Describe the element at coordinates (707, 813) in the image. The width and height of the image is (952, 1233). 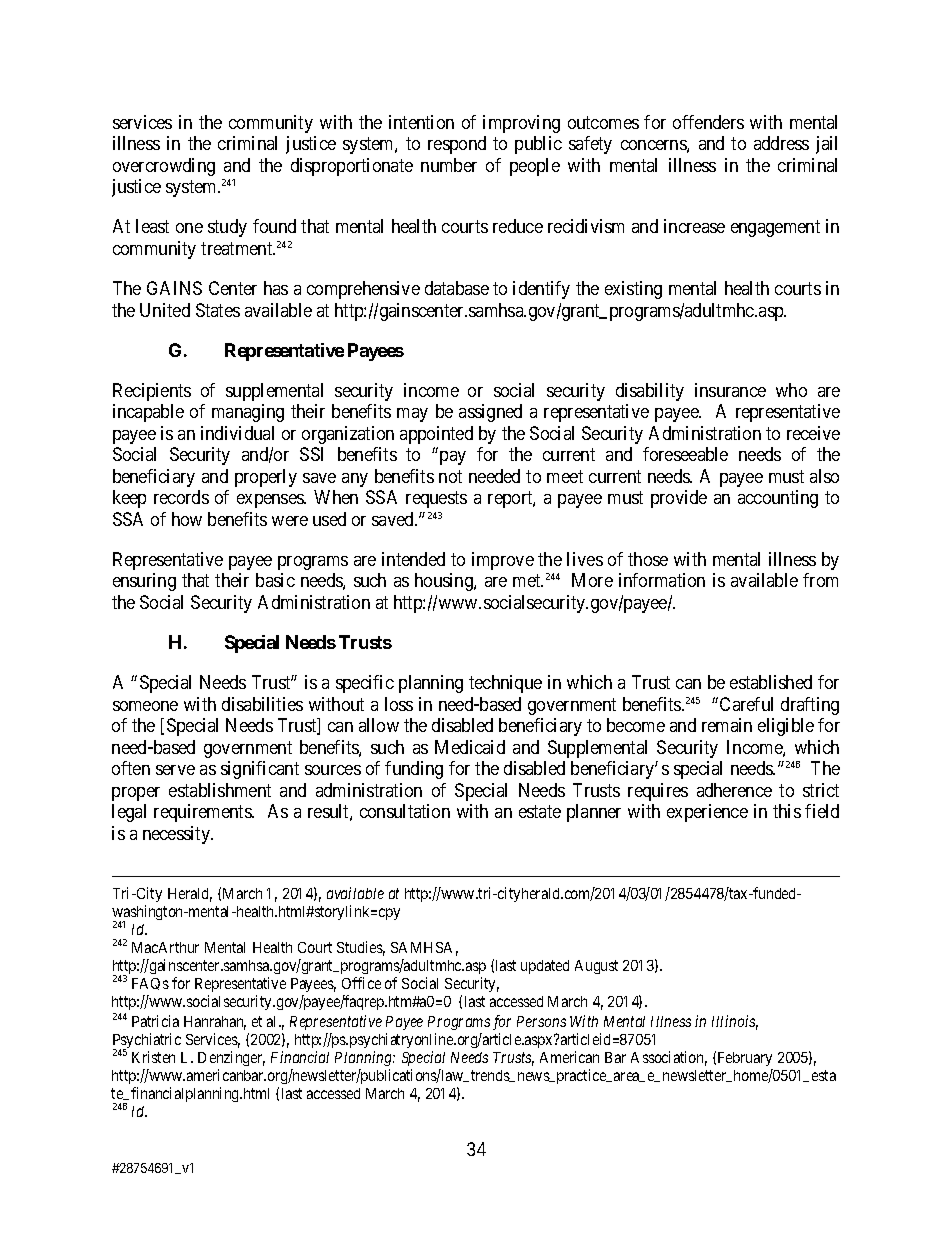
I see `experience` at that location.
